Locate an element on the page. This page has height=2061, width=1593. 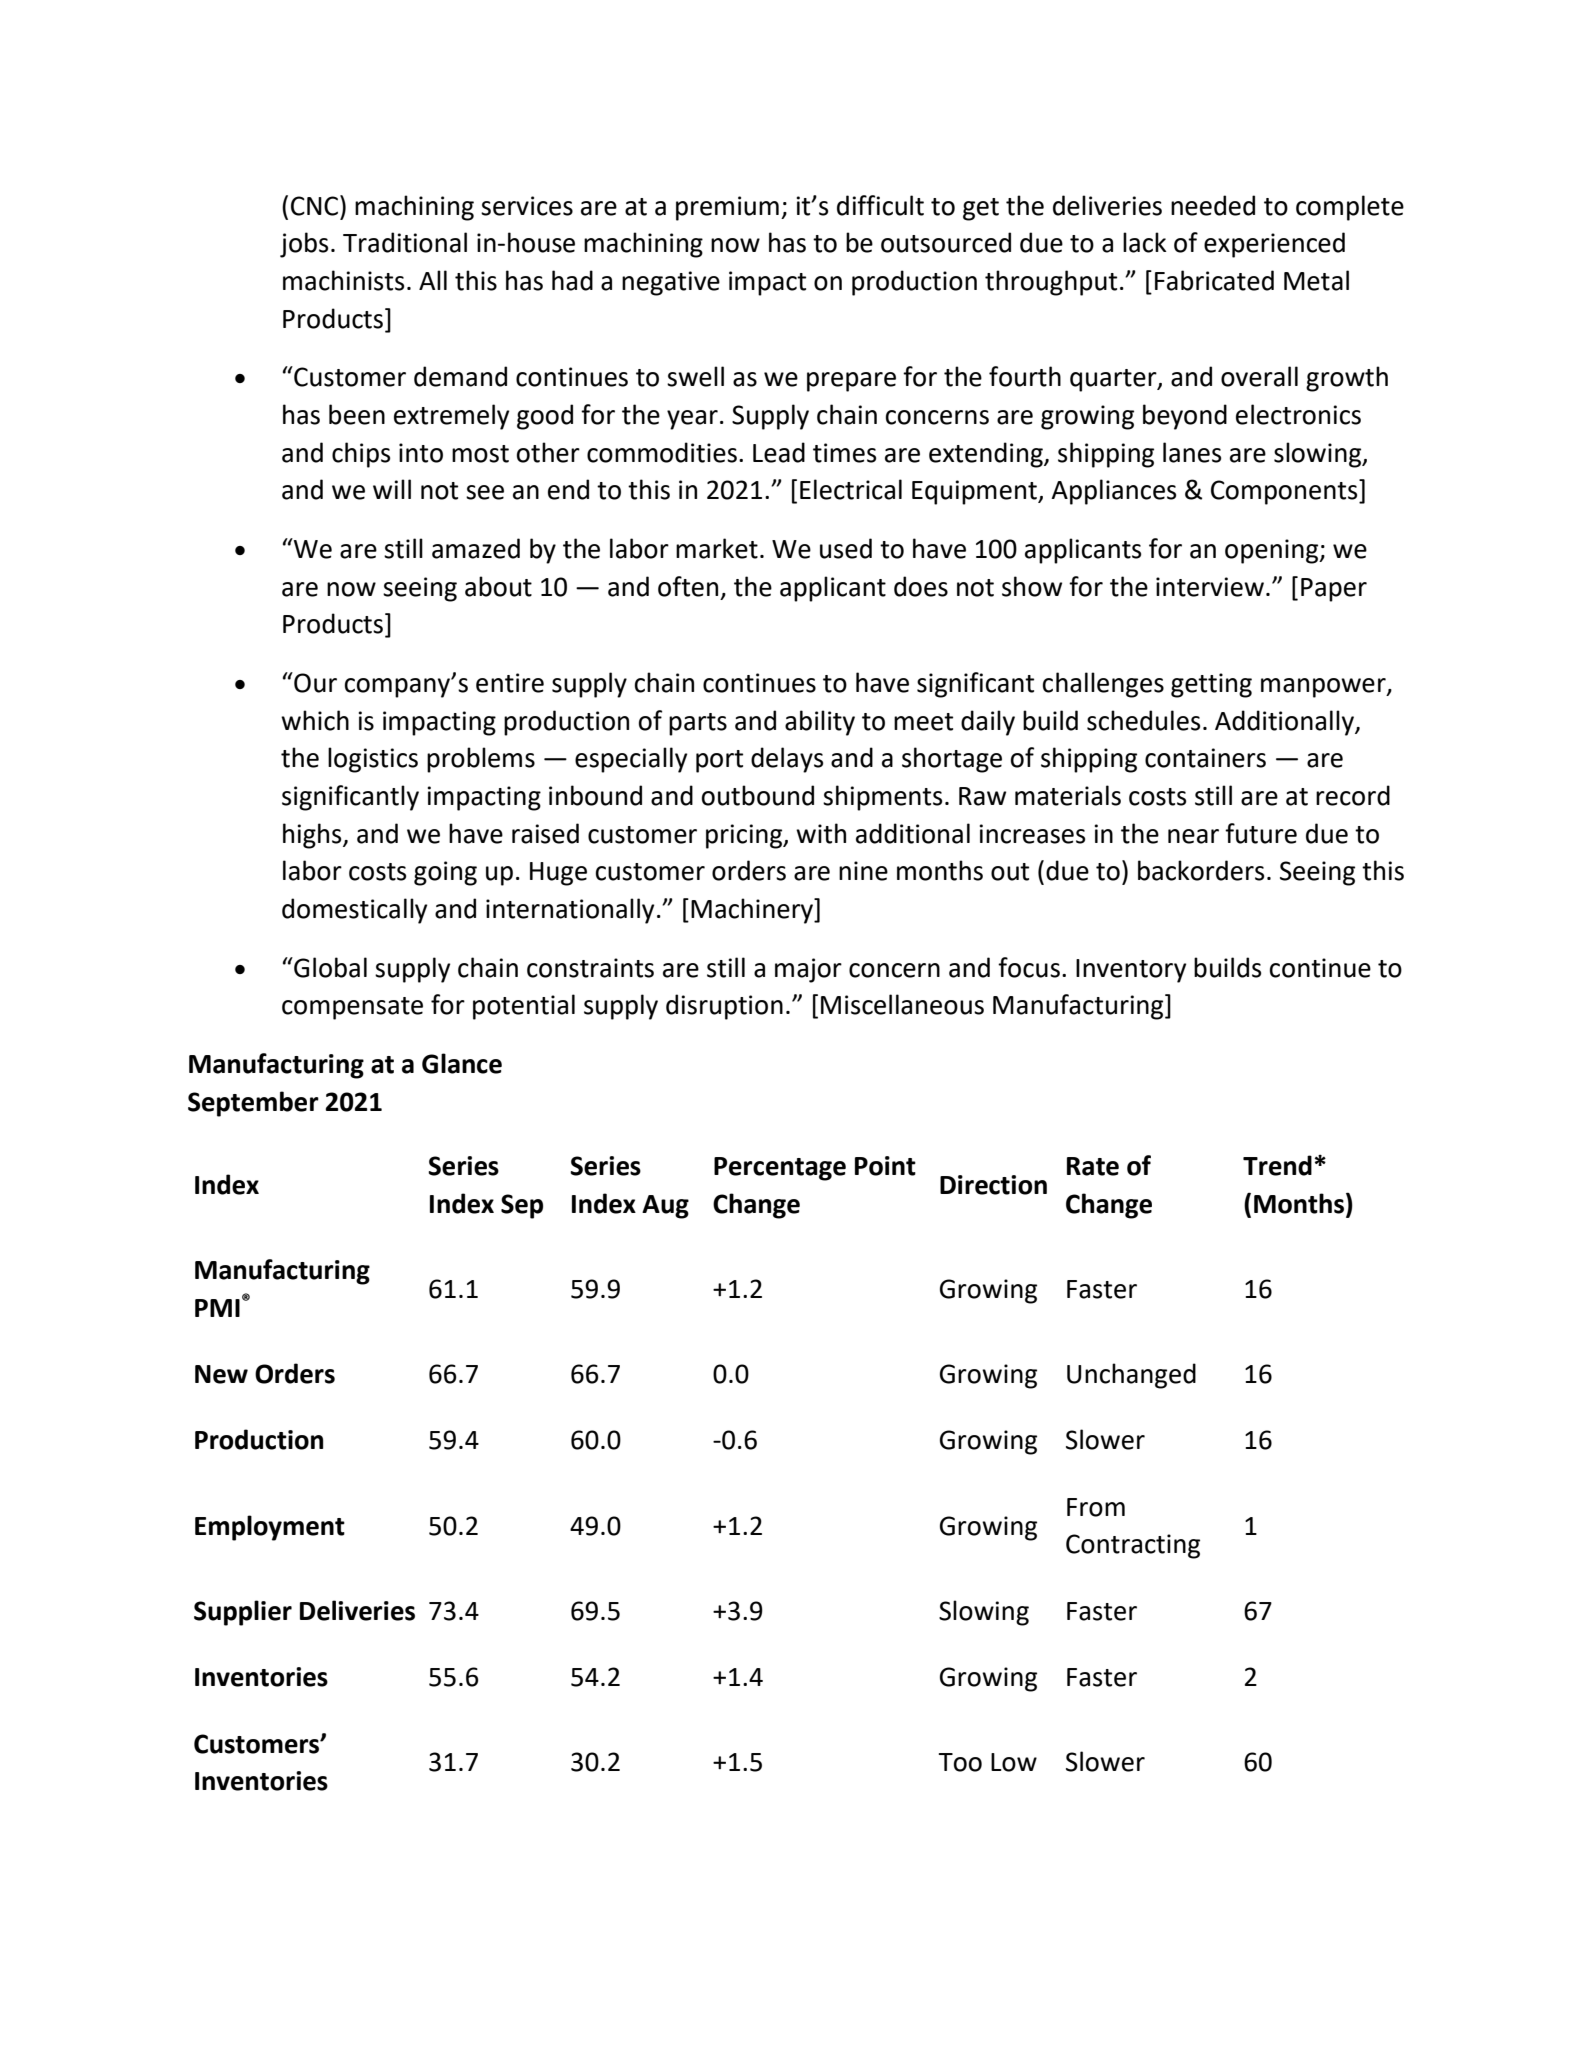
Aug is located at coordinates (665, 1207).
